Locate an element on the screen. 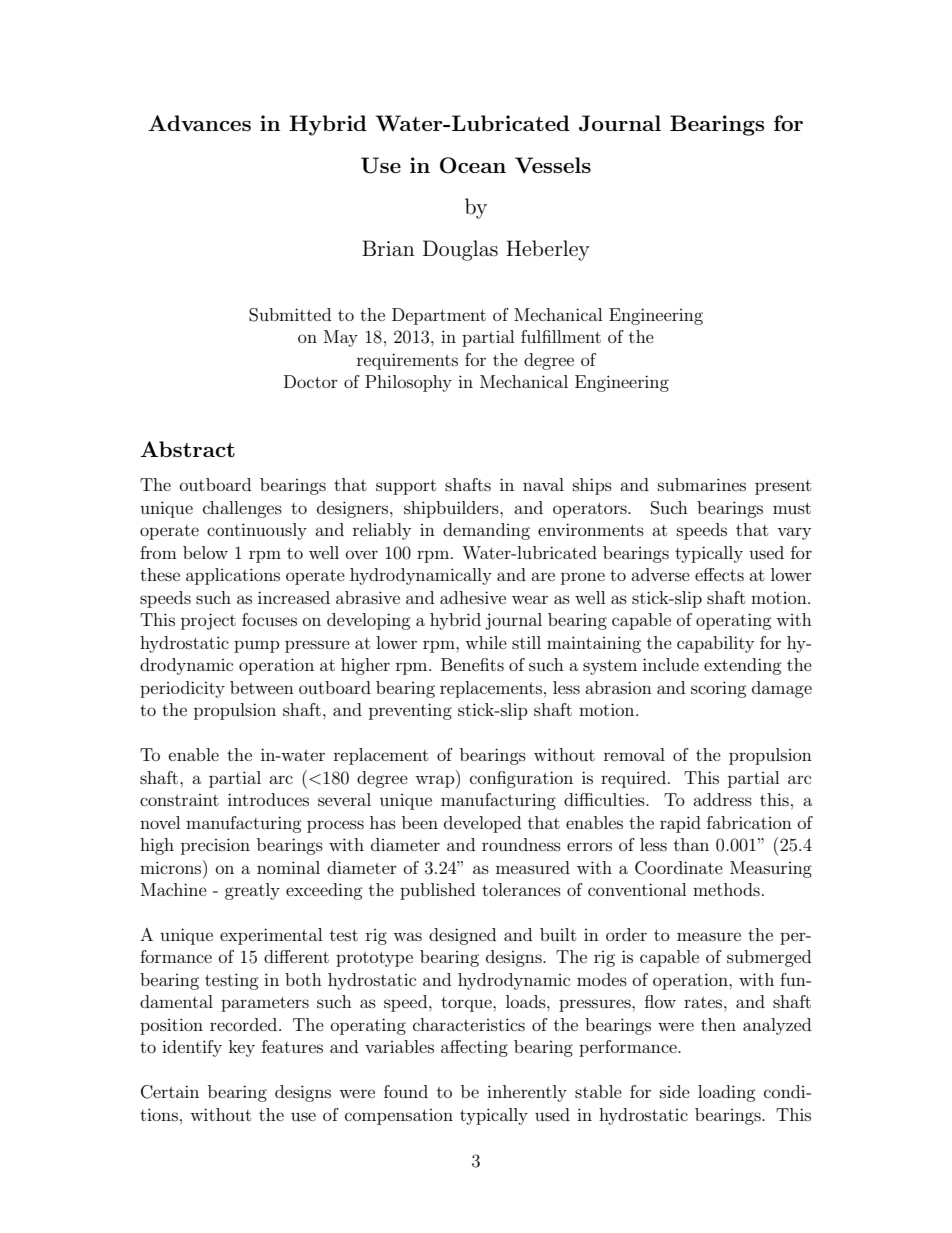 The width and height of the screenshot is (952, 1233). Philosophy is located at coordinates (408, 383).
